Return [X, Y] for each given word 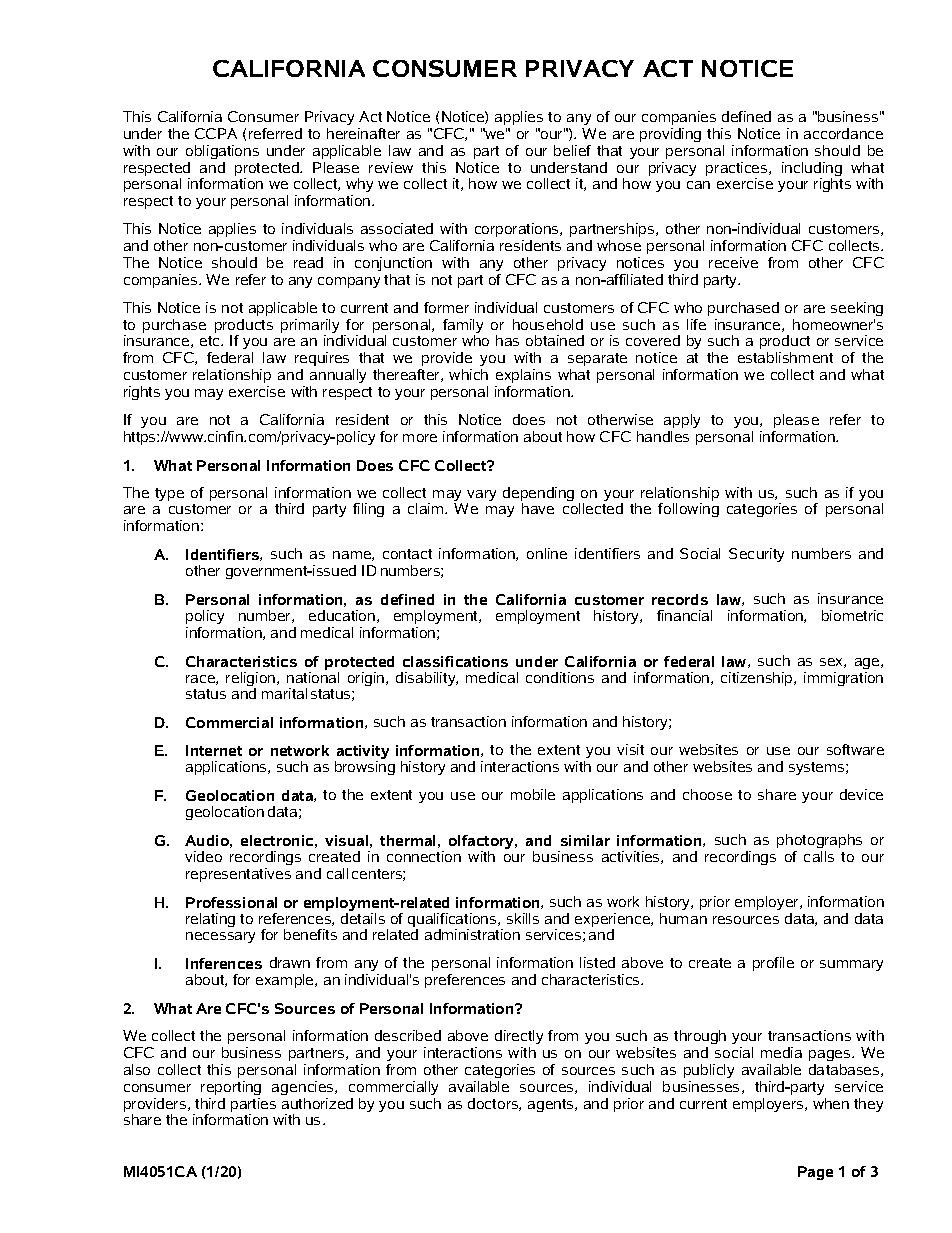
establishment [785, 357]
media [781, 1052]
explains [523, 376]
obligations [222, 152]
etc [211, 341]
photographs [819, 841]
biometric [852, 615]
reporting [231, 1088]
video [203, 856]
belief [572, 150]
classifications [455, 661]
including [812, 170]
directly [519, 1039]
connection [424, 856]
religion [252, 680]
